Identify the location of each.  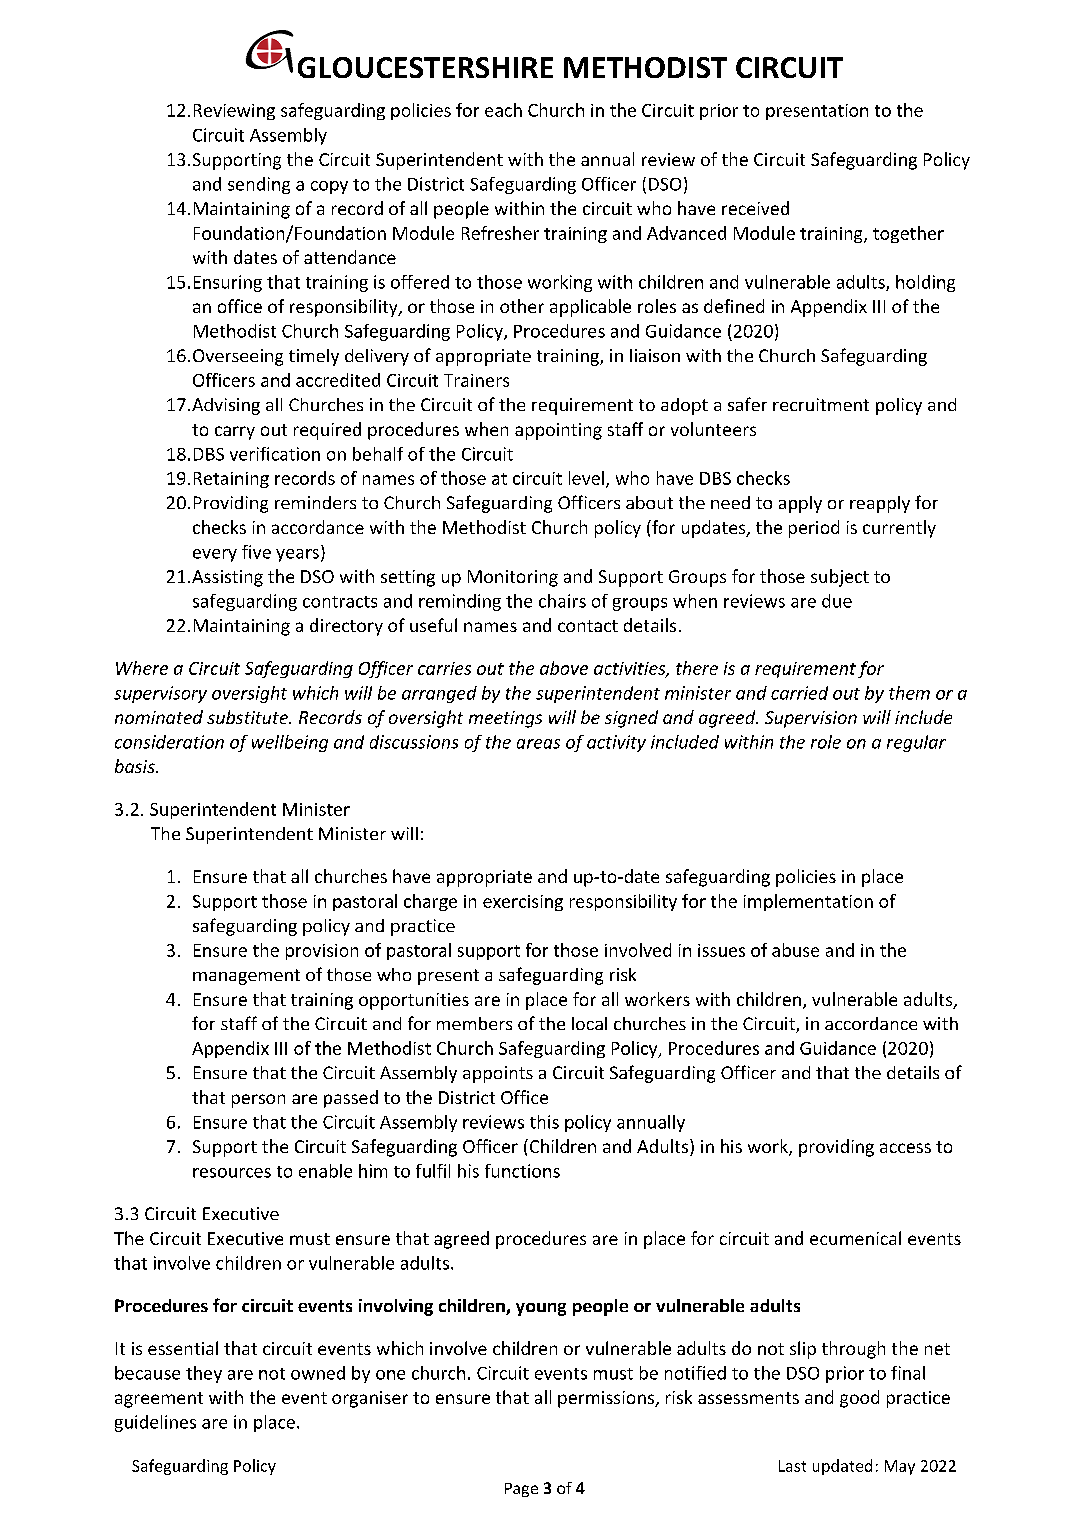
(503, 110).
